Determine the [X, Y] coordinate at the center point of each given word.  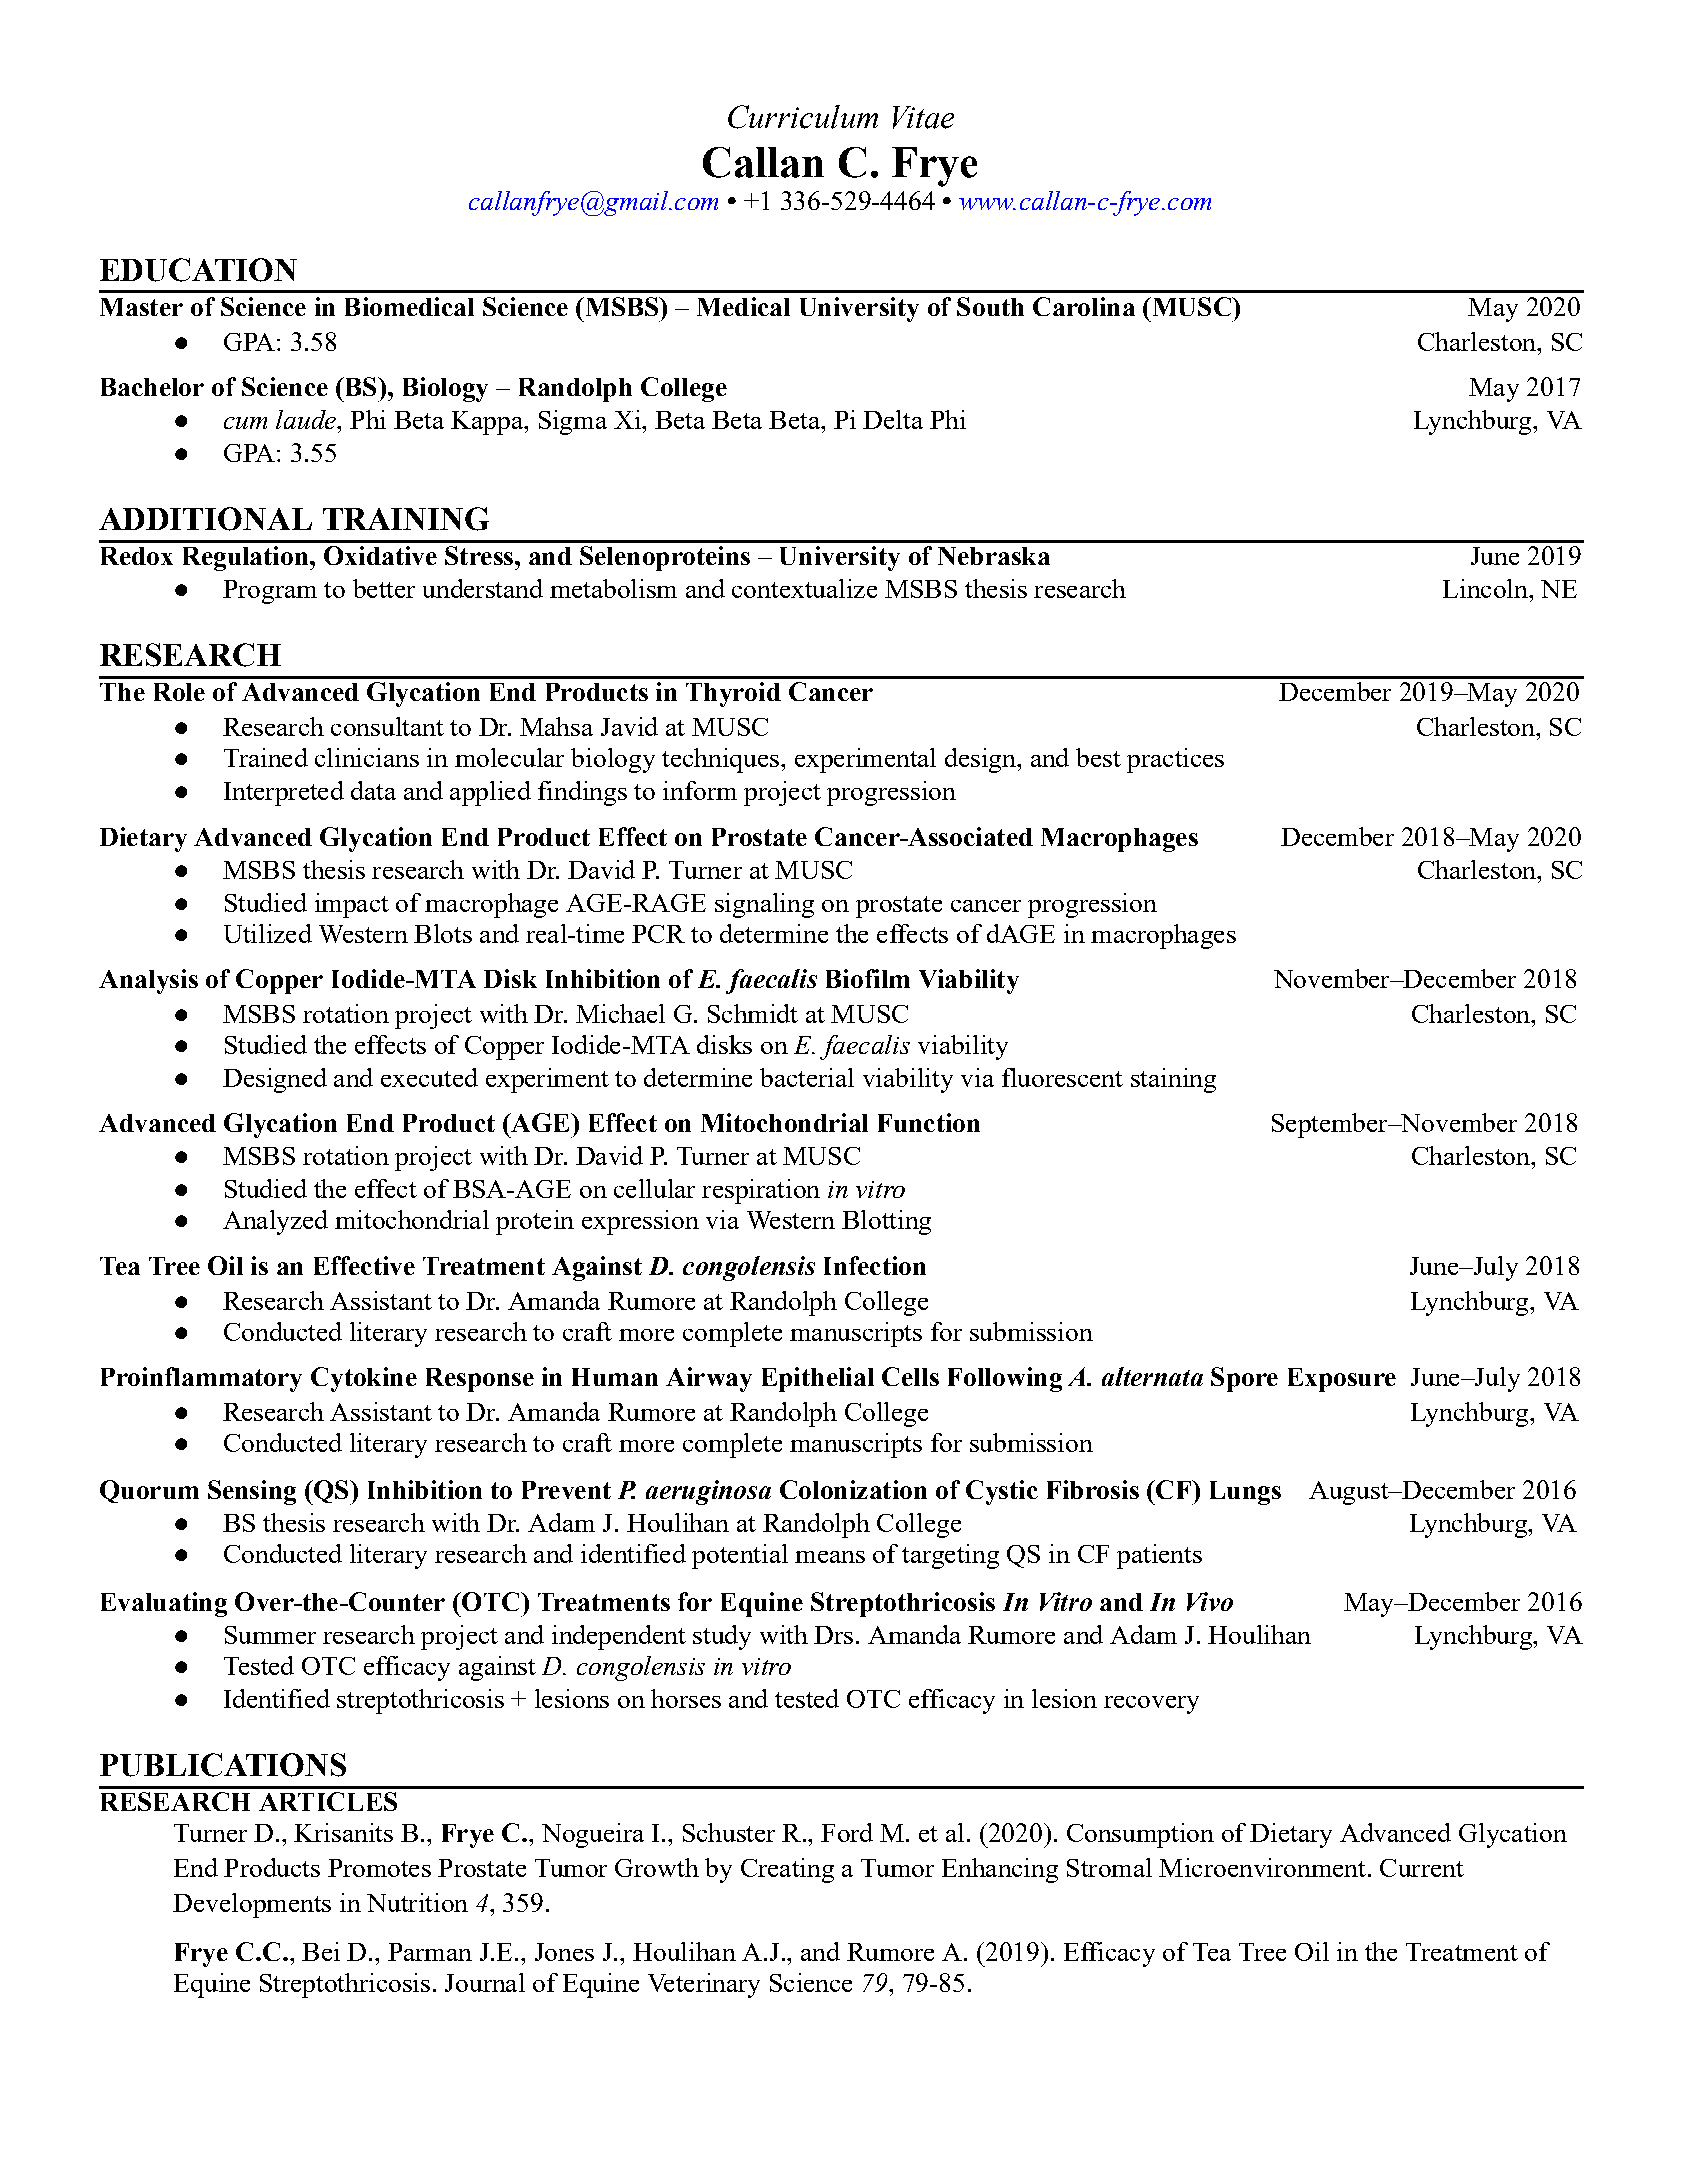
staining [1173, 1080]
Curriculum [803, 117]
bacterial [807, 1077]
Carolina [1084, 306]
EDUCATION [198, 270]
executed [429, 1077]
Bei [321, 1951]
